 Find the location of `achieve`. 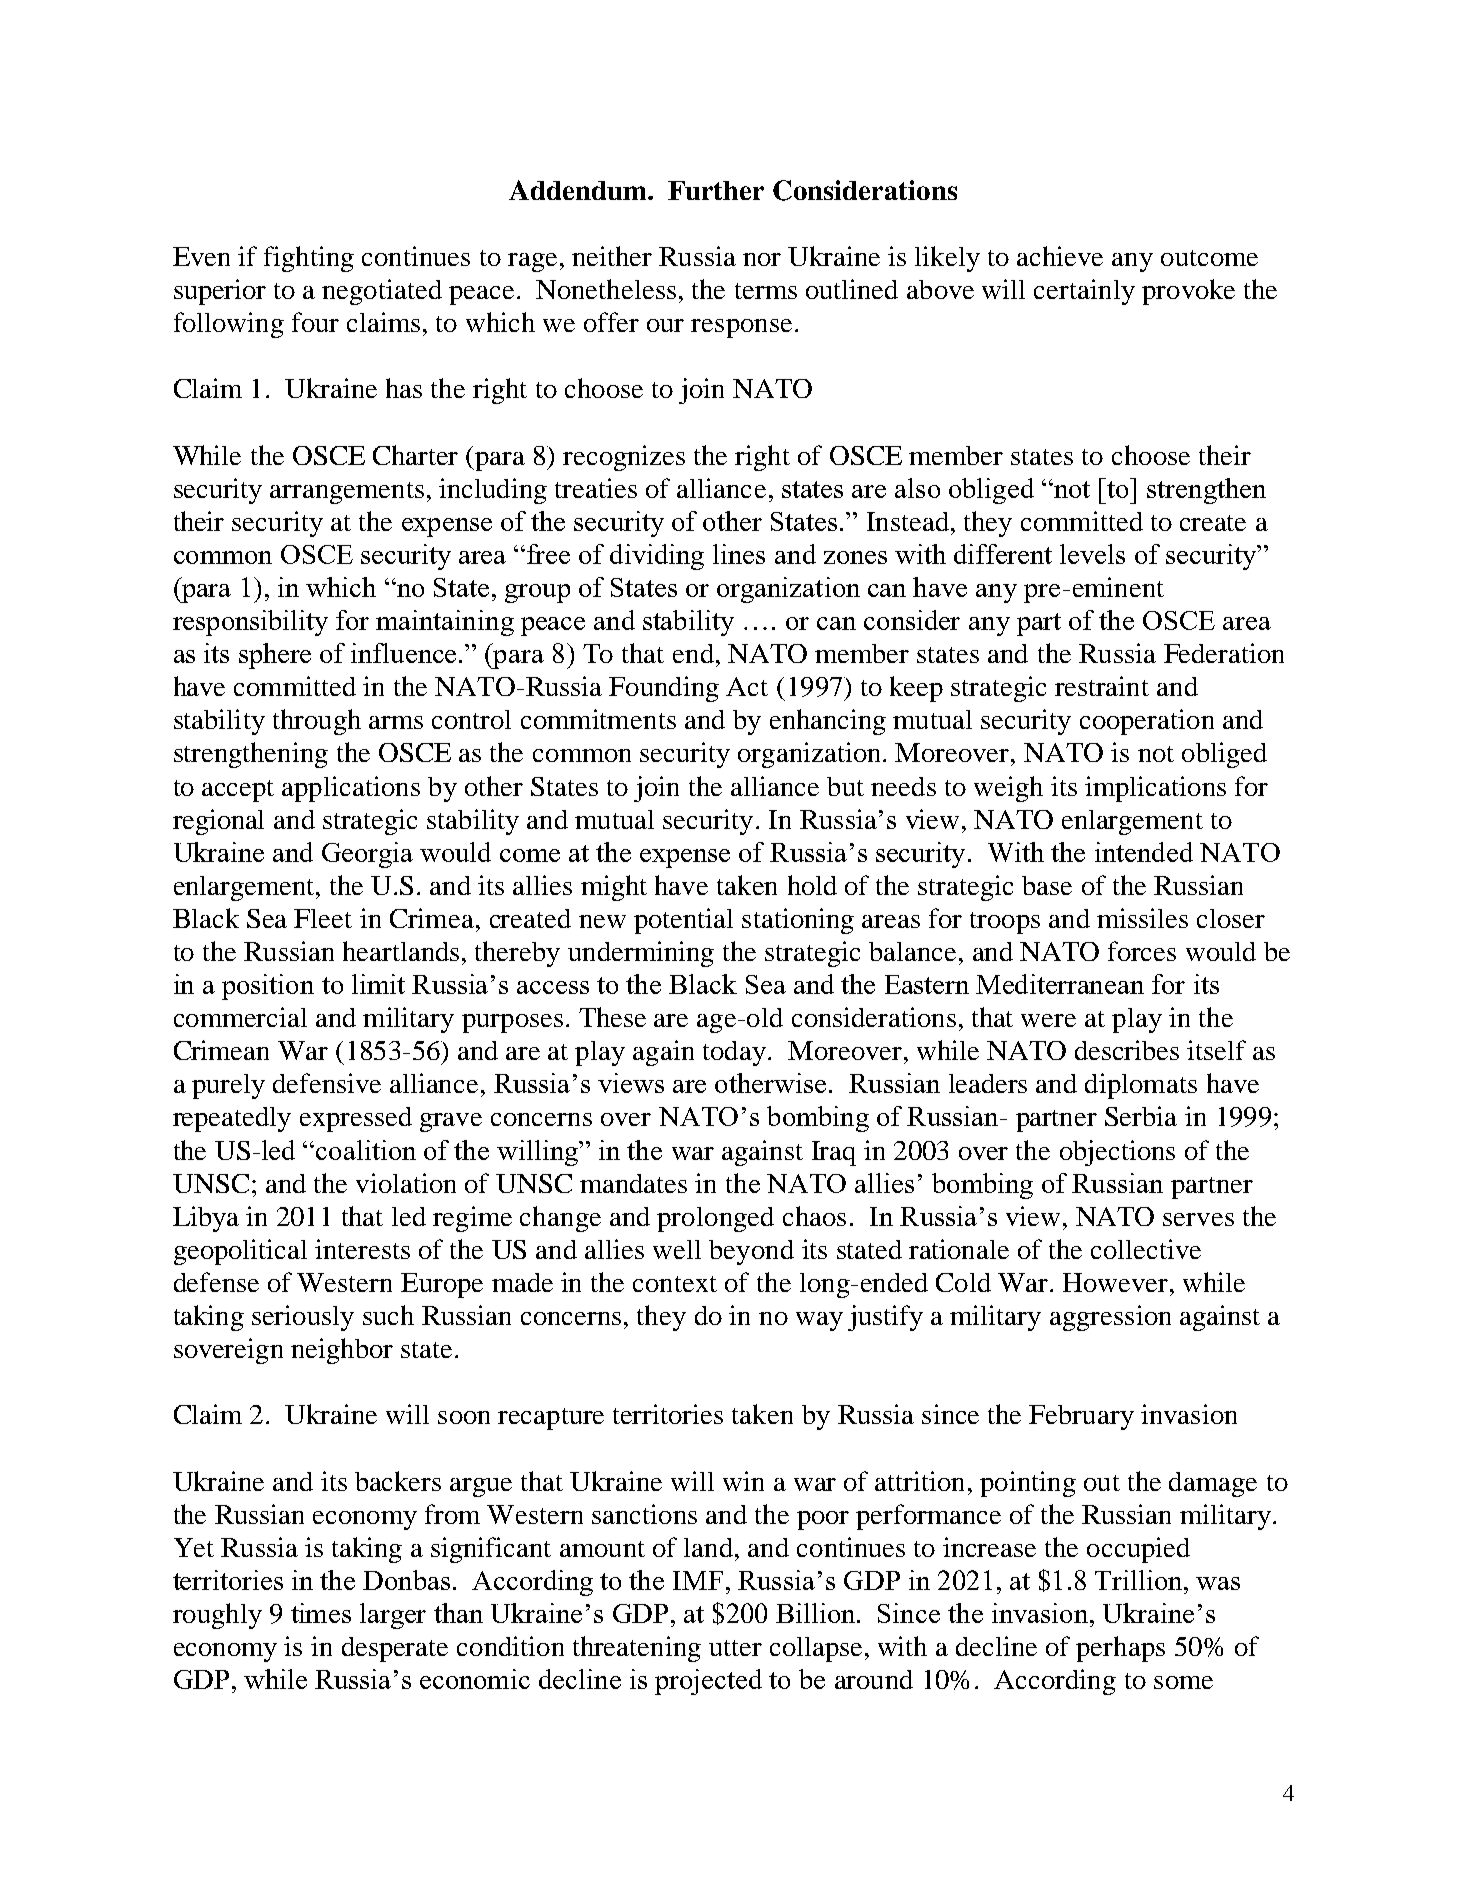

achieve is located at coordinates (1060, 256).
